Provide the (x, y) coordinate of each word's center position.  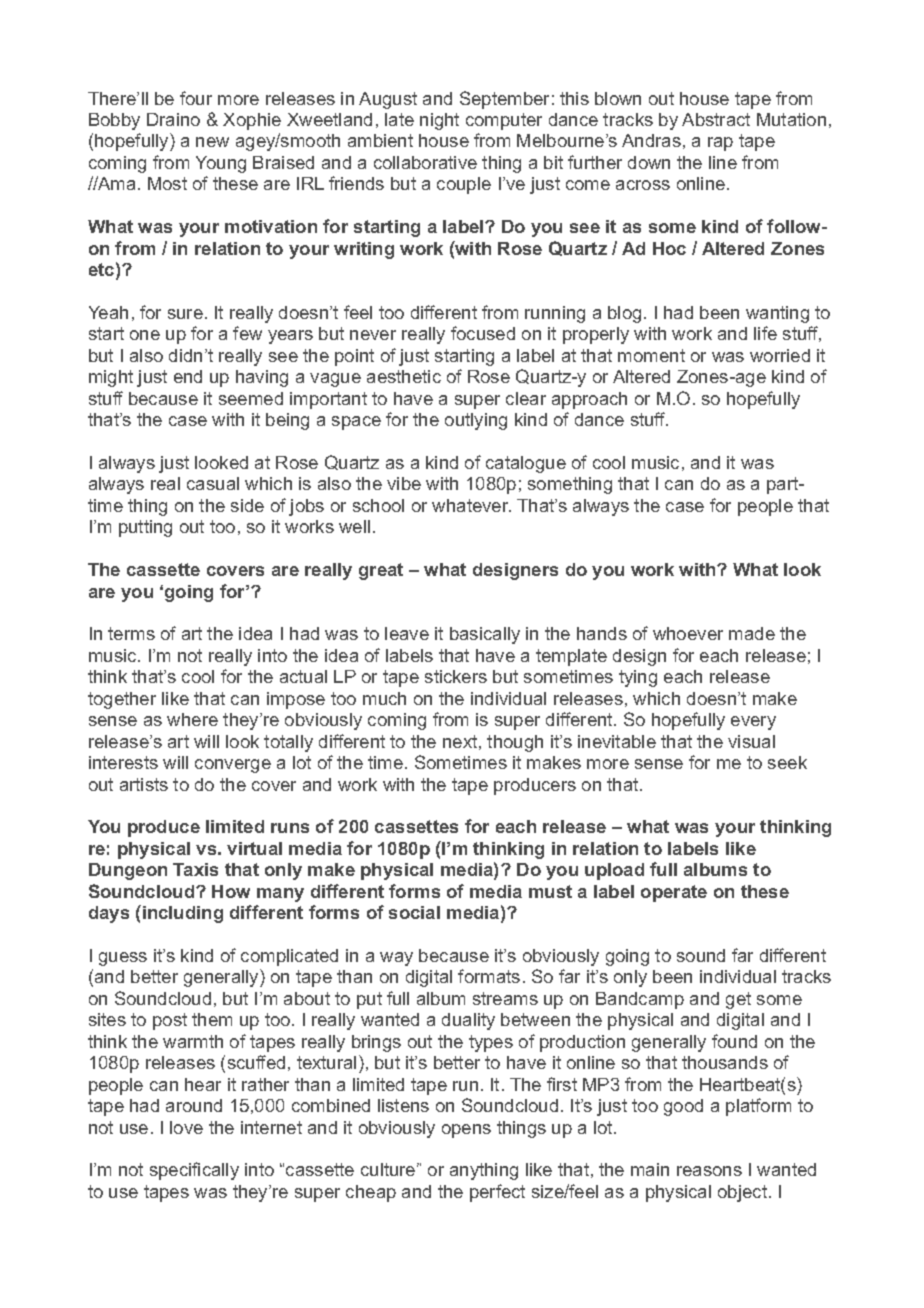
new (212, 142)
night (439, 121)
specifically (194, 1171)
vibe (404, 483)
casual (213, 483)
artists (144, 784)
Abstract (716, 119)
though (515, 743)
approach (589, 400)
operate (674, 893)
